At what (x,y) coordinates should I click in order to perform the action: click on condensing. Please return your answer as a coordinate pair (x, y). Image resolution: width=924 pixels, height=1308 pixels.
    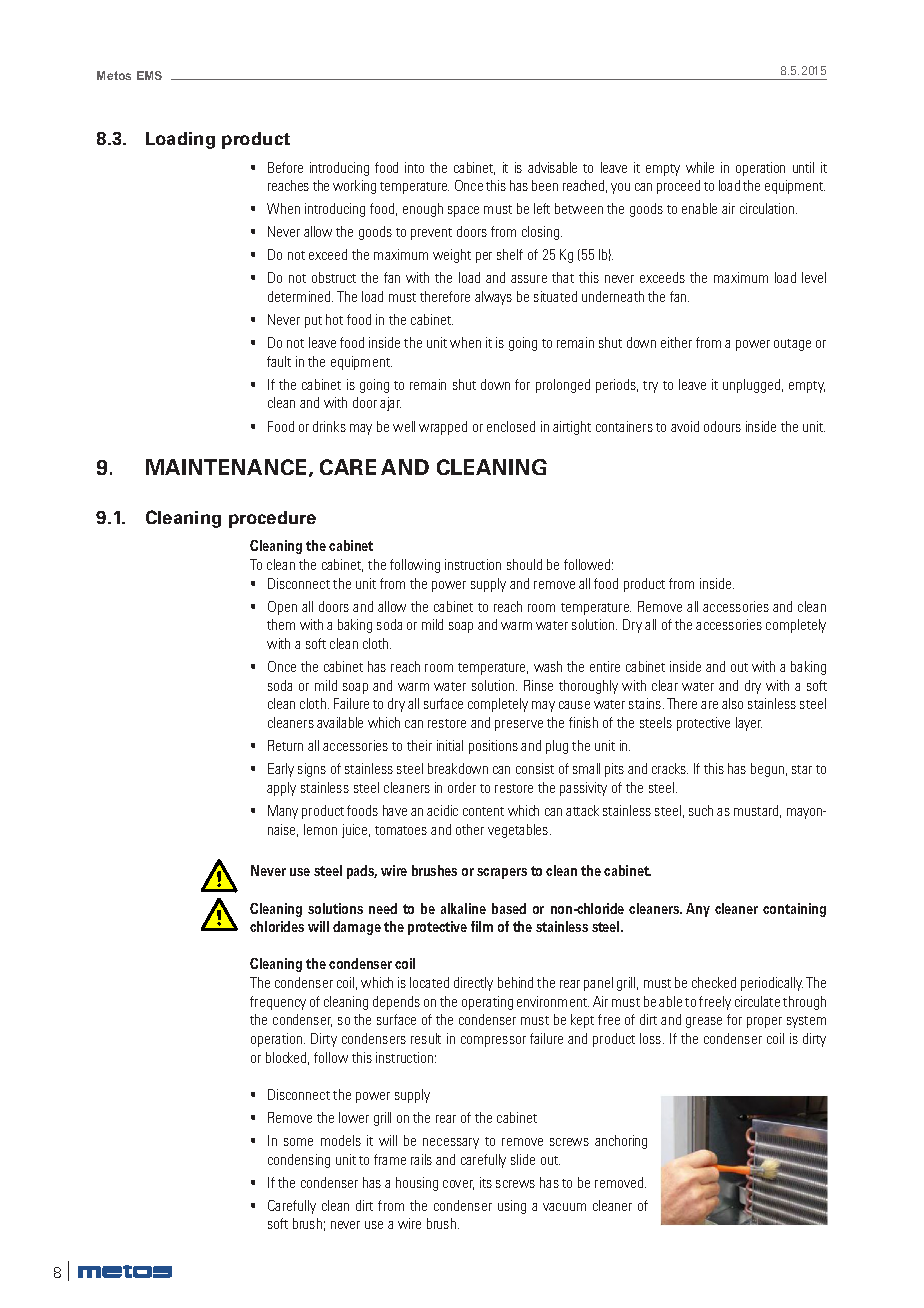
    Looking at the image, I should click on (299, 1161).
